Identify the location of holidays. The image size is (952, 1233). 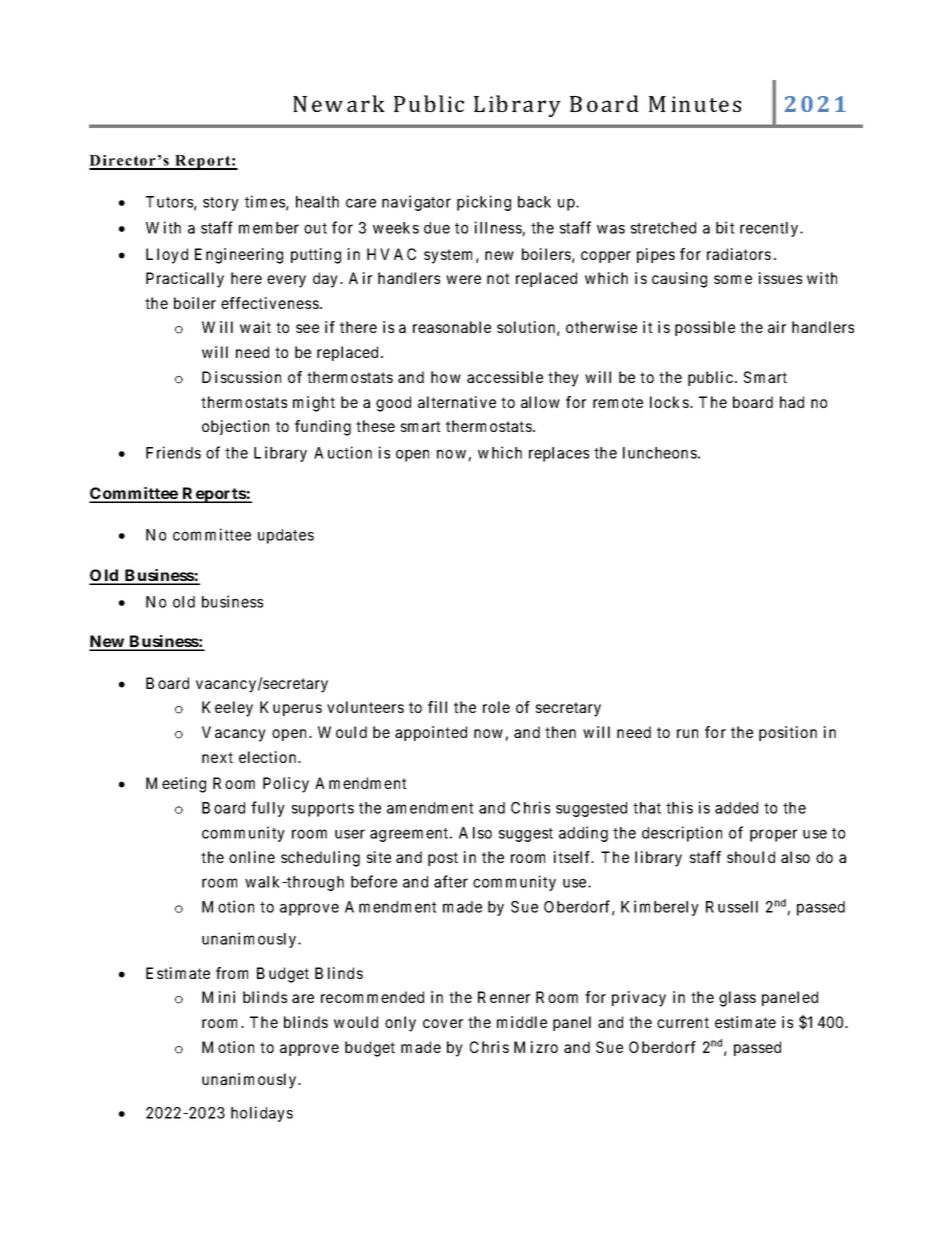
(262, 1114).
